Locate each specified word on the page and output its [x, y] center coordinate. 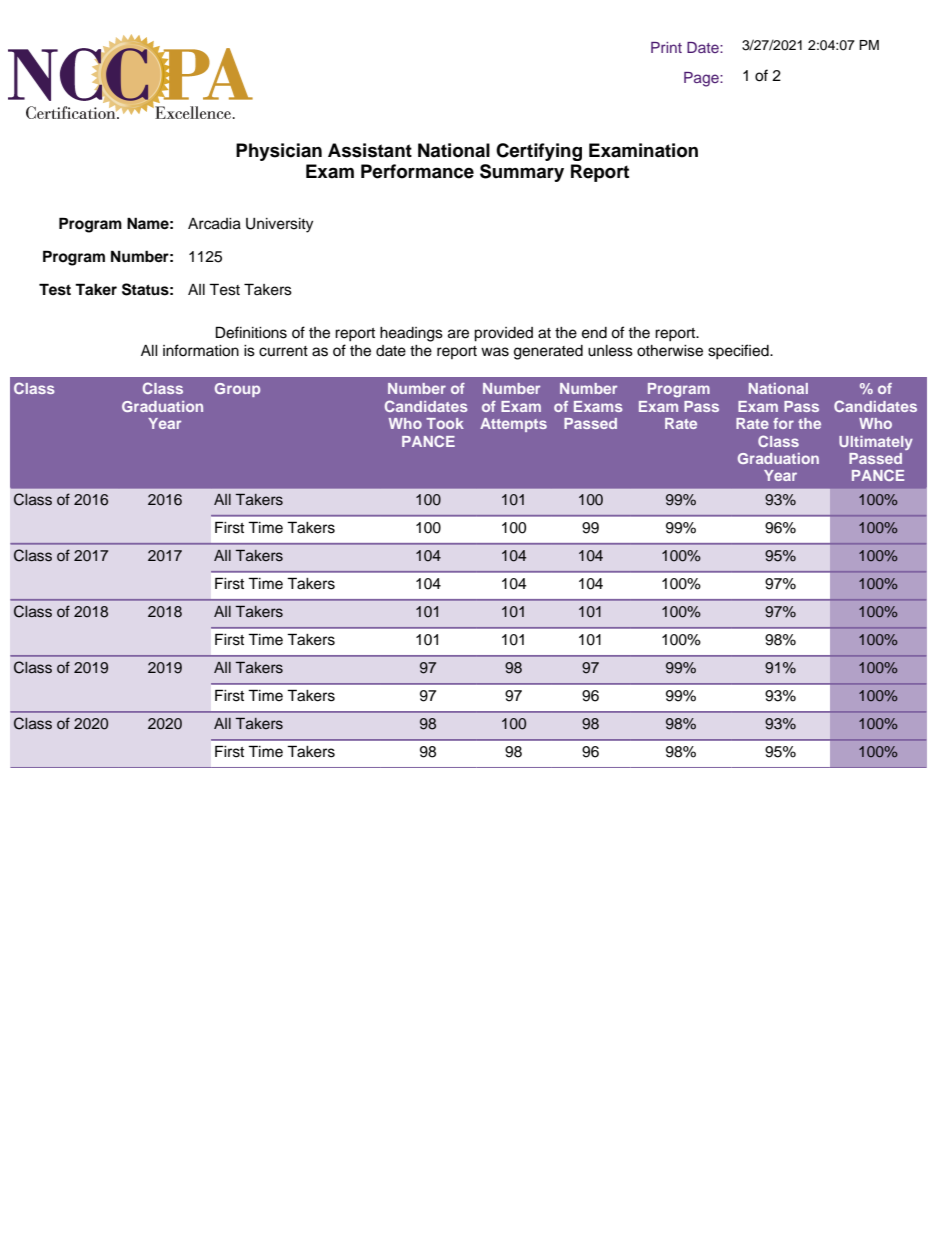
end [594, 333]
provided [503, 334]
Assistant [370, 150]
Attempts [513, 425]
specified [739, 352]
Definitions [251, 332]
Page [702, 79]
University [279, 225]
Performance [417, 171]
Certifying [539, 152]
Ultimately [876, 443]
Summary [522, 173]
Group [237, 390]
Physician [279, 152]
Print [666, 47]
